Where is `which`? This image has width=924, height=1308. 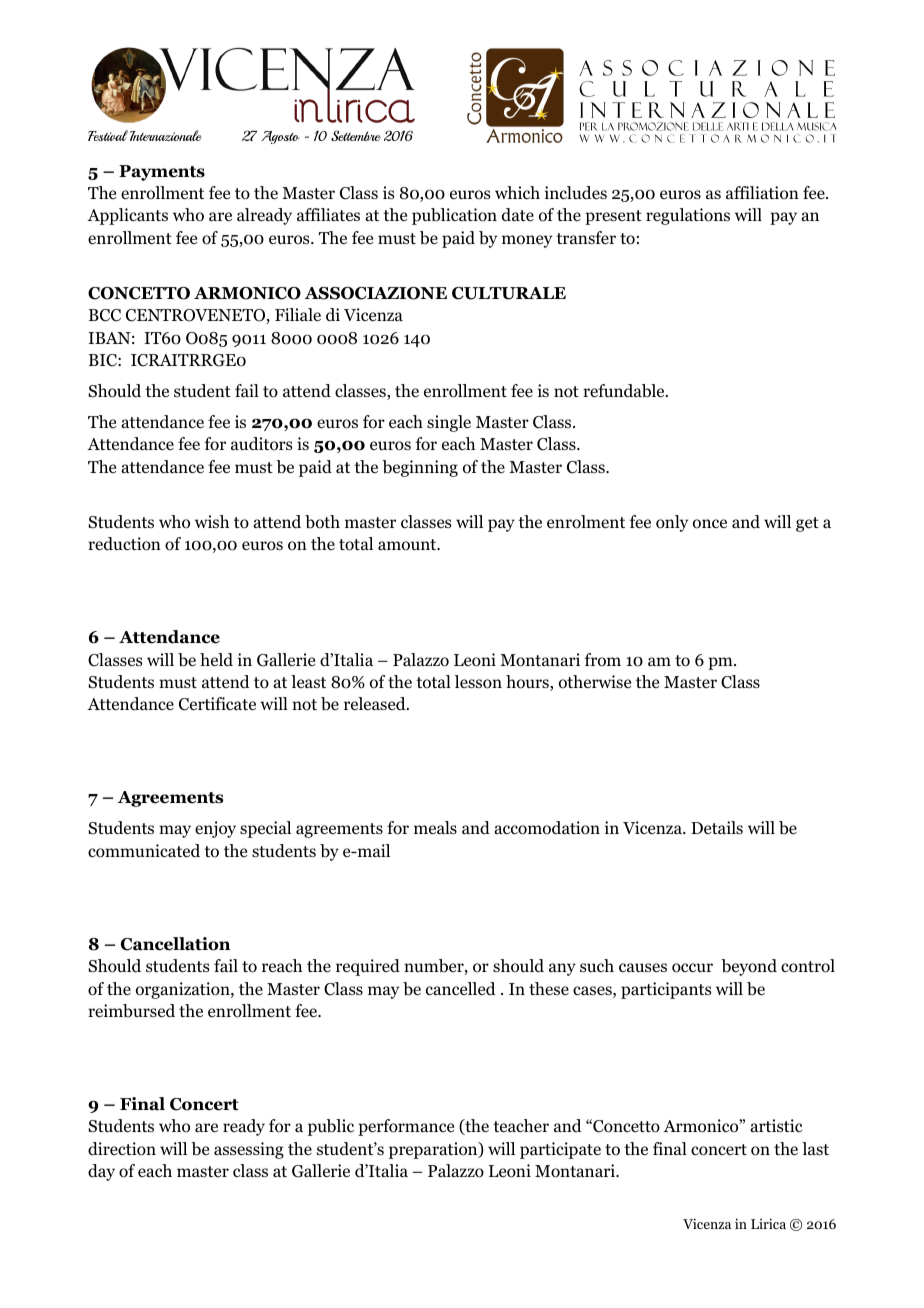 which is located at coordinates (517, 192).
